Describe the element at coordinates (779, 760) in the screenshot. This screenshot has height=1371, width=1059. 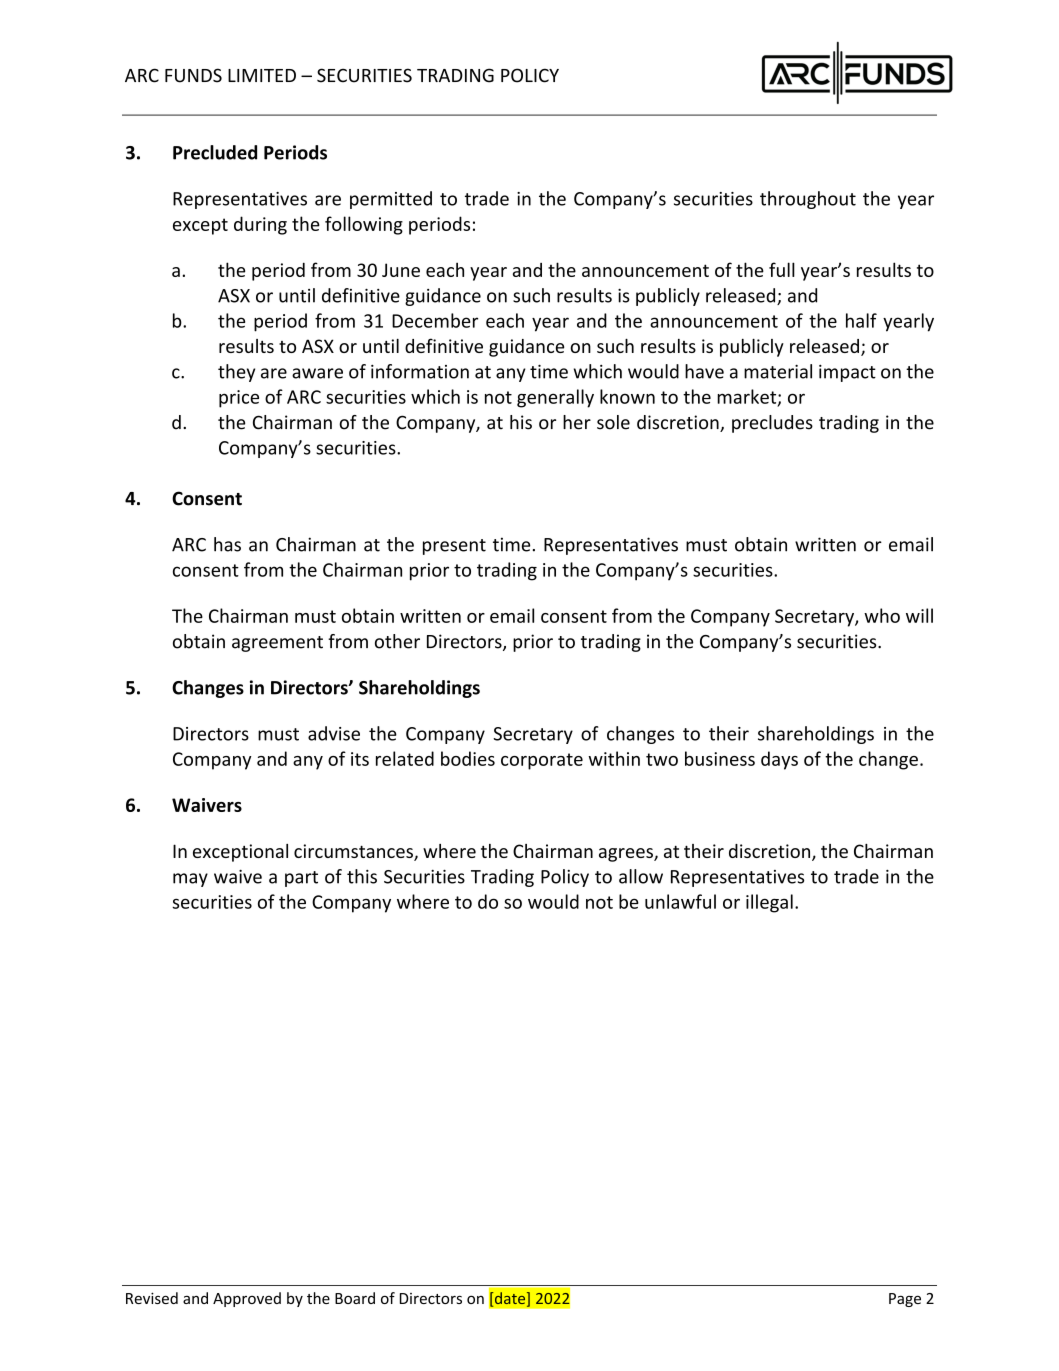
I see `days` at that location.
